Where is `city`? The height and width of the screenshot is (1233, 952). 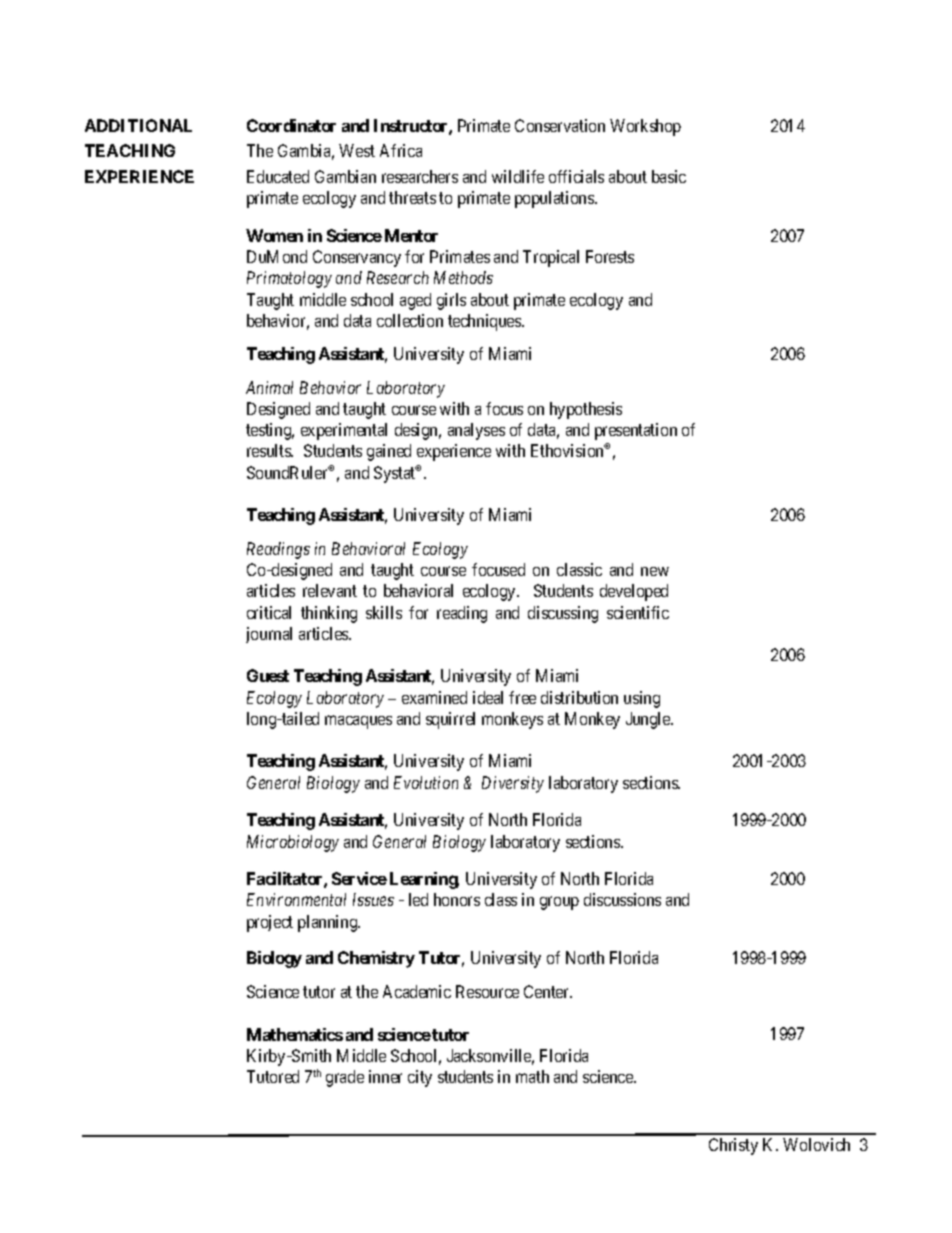
city is located at coordinates (420, 1078).
